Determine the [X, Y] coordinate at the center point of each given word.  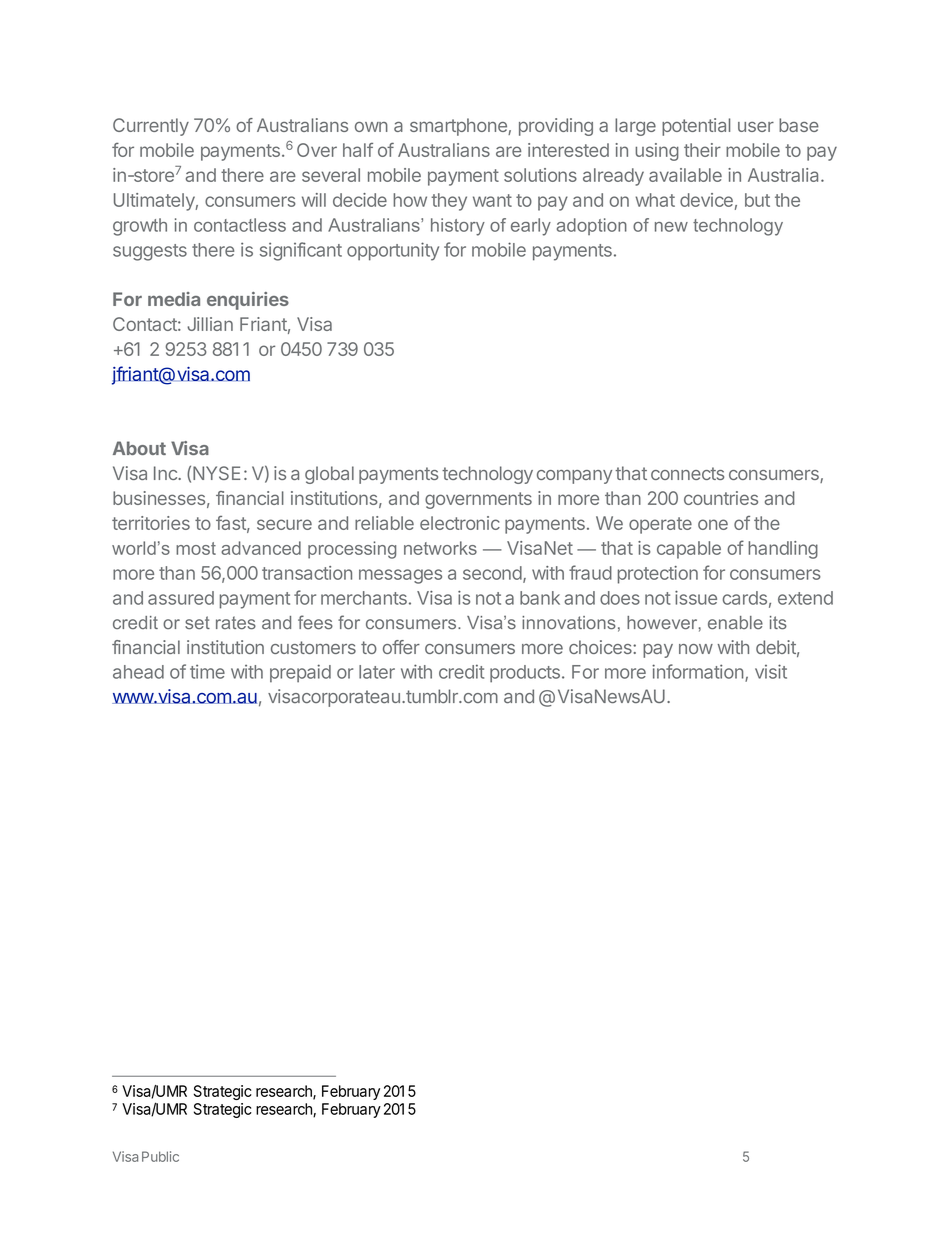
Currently [151, 127]
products [525, 674]
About [139, 448]
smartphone [459, 127]
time [207, 671]
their [702, 150]
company [574, 477]
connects [687, 473]
